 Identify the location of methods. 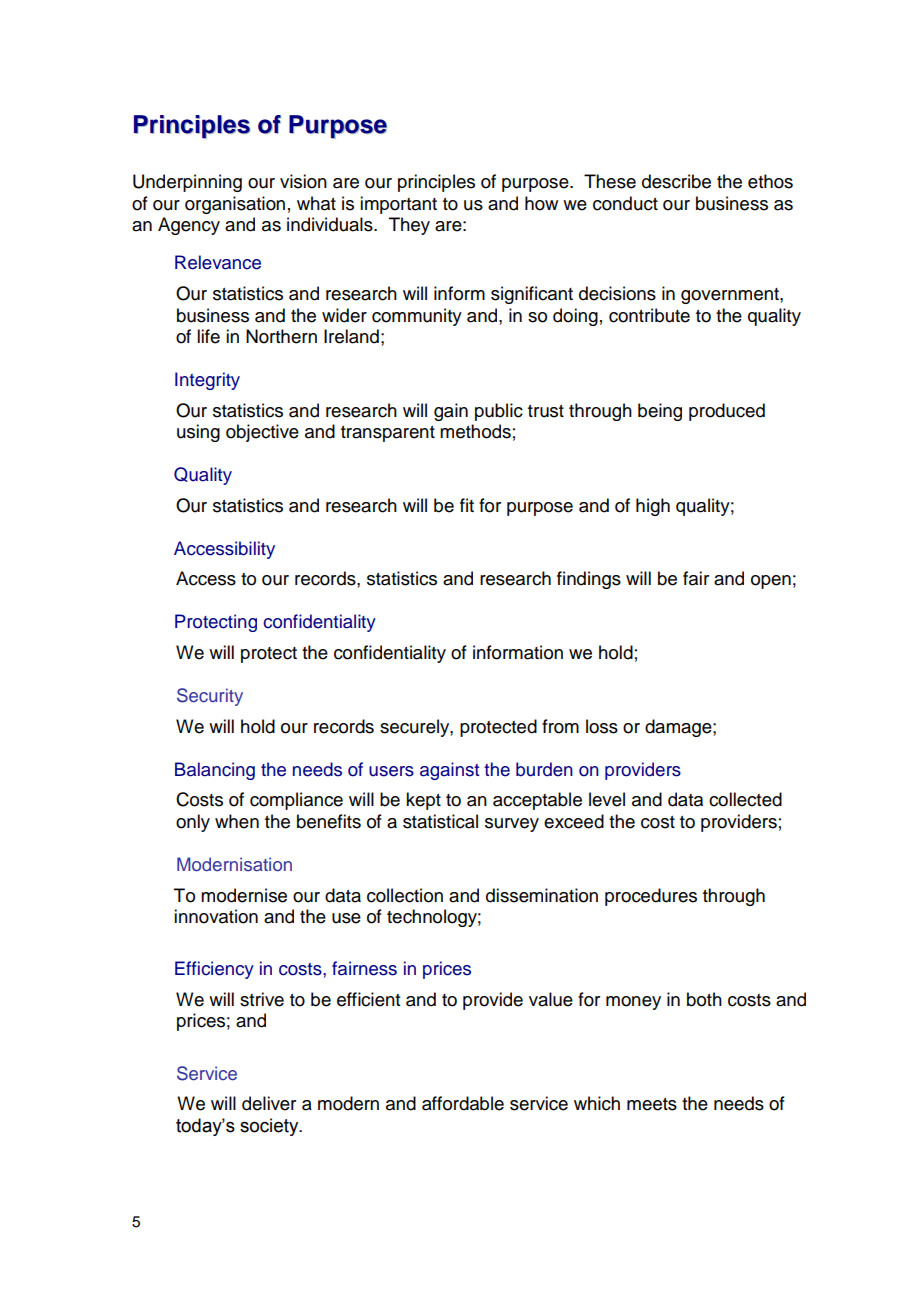
(475, 431).
